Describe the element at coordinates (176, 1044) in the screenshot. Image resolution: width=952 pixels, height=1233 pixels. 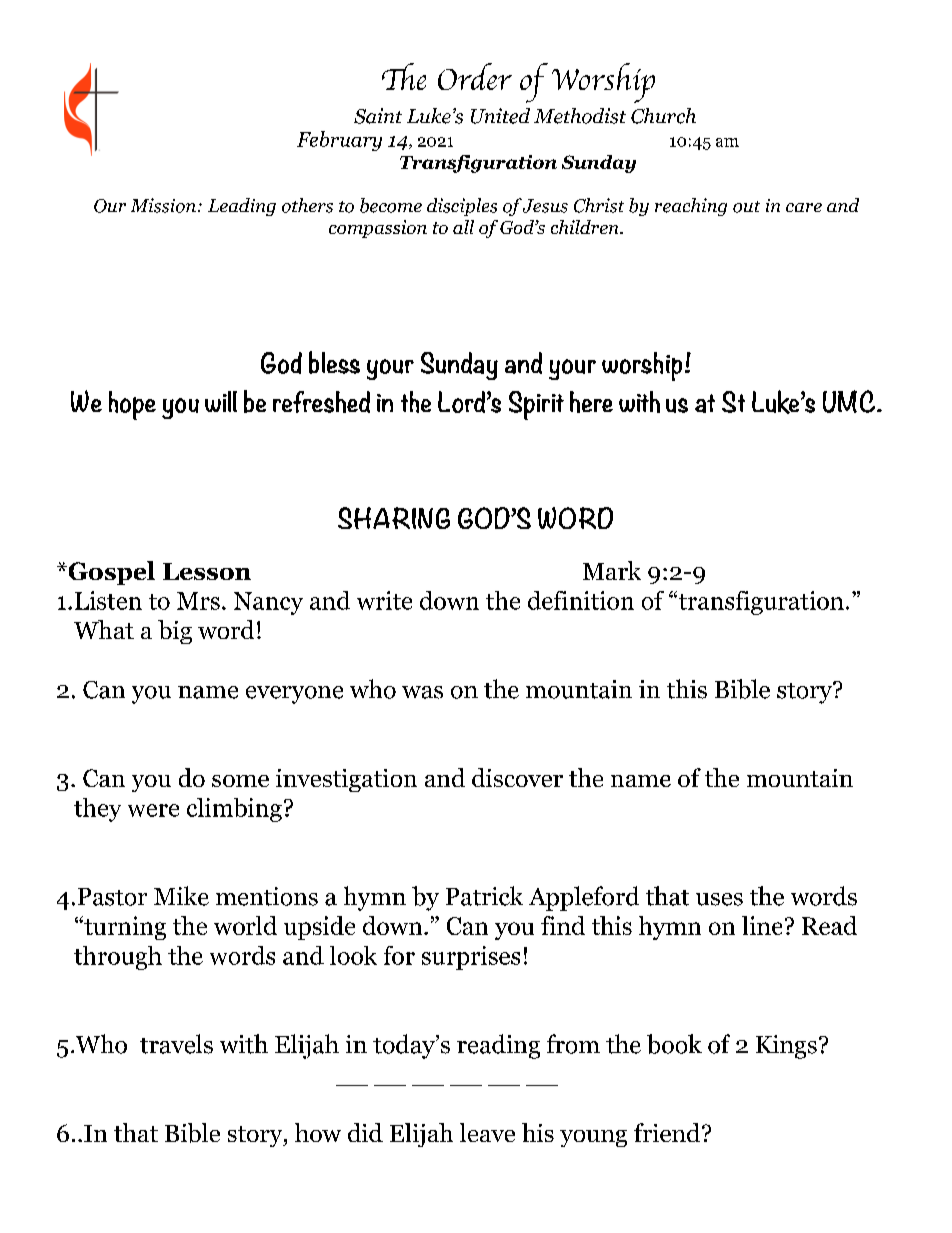
I see `travels` at that location.
